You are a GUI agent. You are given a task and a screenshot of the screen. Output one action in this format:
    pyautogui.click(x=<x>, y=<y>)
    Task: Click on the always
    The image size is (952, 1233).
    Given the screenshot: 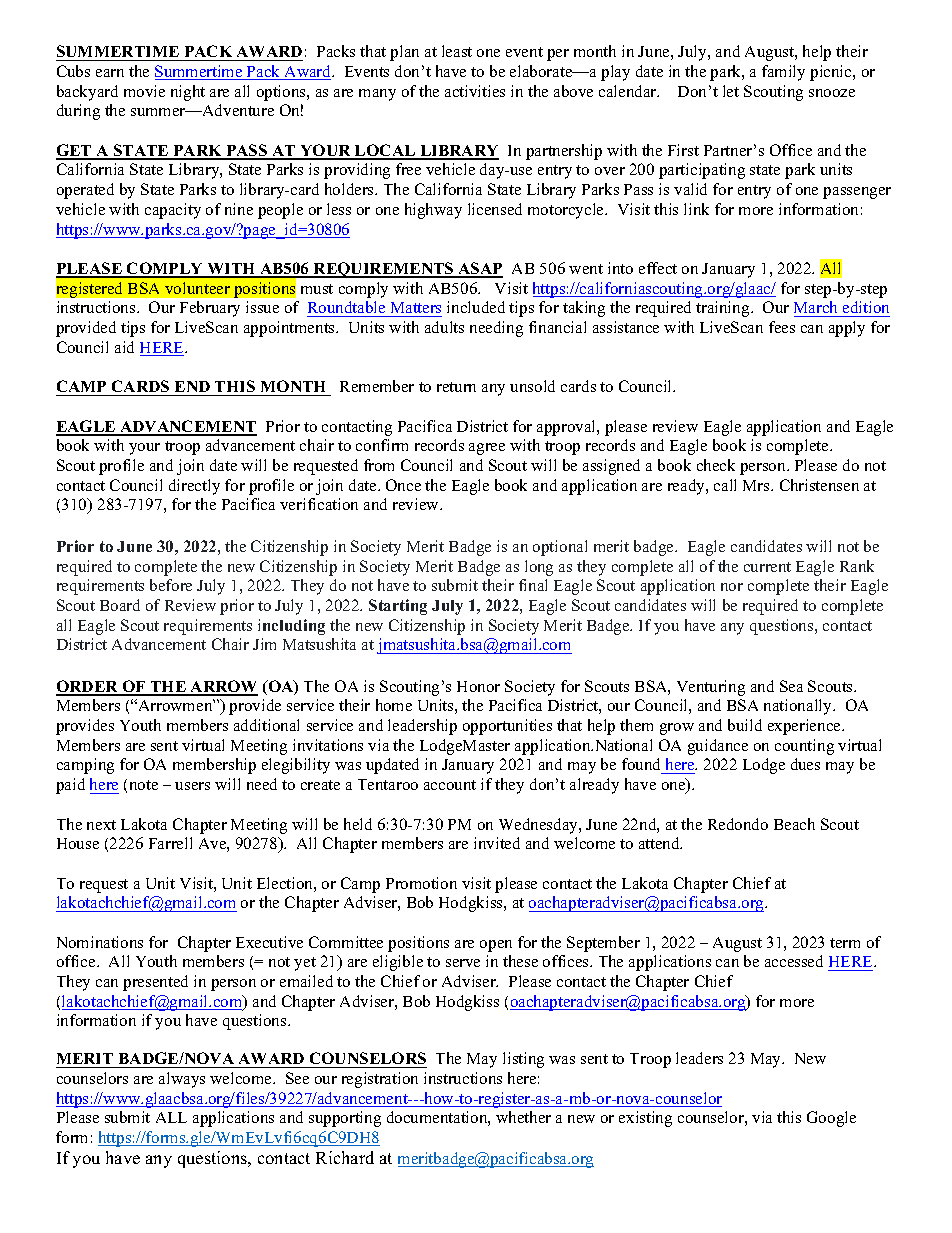 What is the action you would take?
    pyautogui.click(x=182, y=1080)
